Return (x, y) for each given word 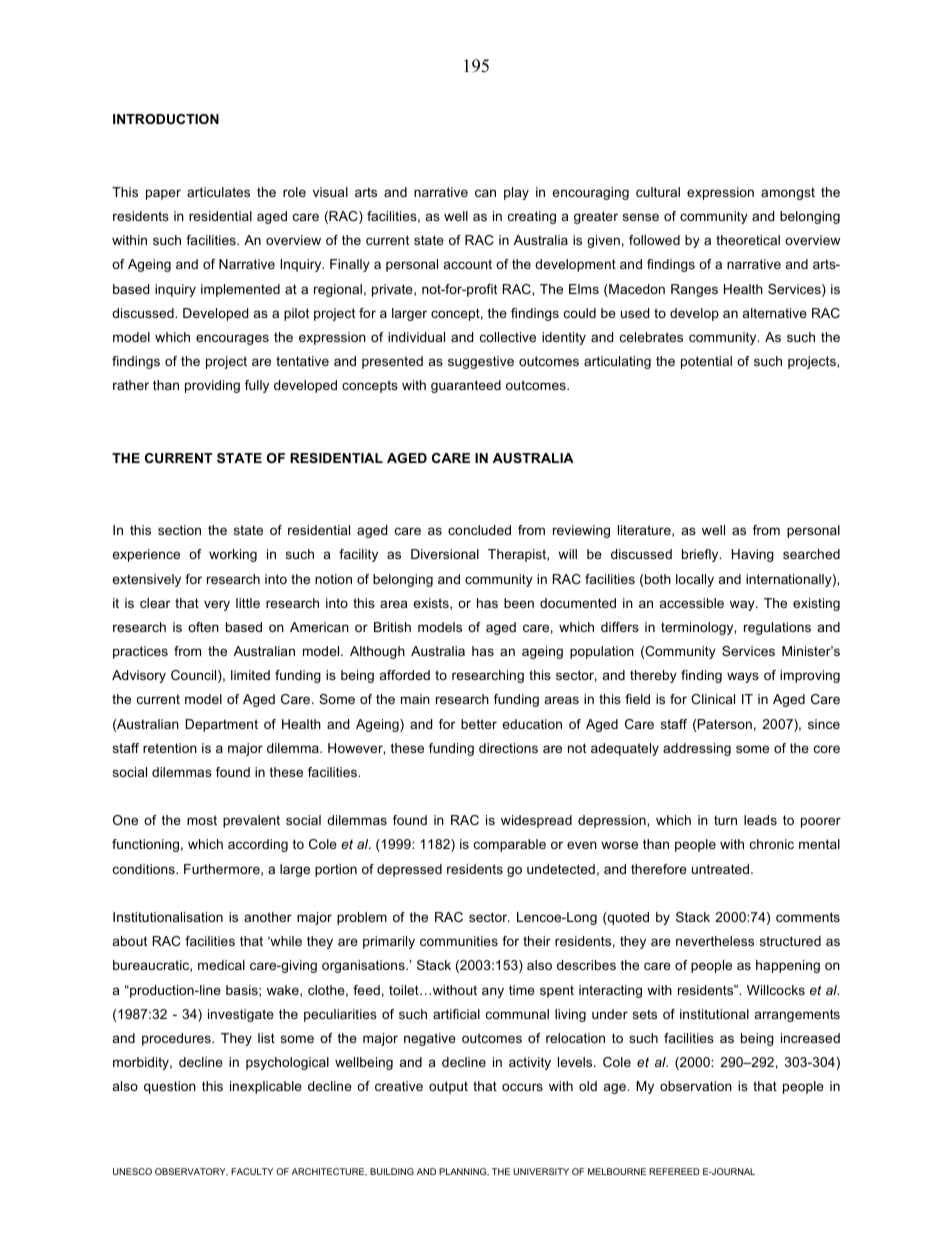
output (448, 1087)
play (516, 193)
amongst (788, 193)
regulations (777, 628)
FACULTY (252, 1171)
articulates (218, 192)
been (519, 603)
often (203, 627)
